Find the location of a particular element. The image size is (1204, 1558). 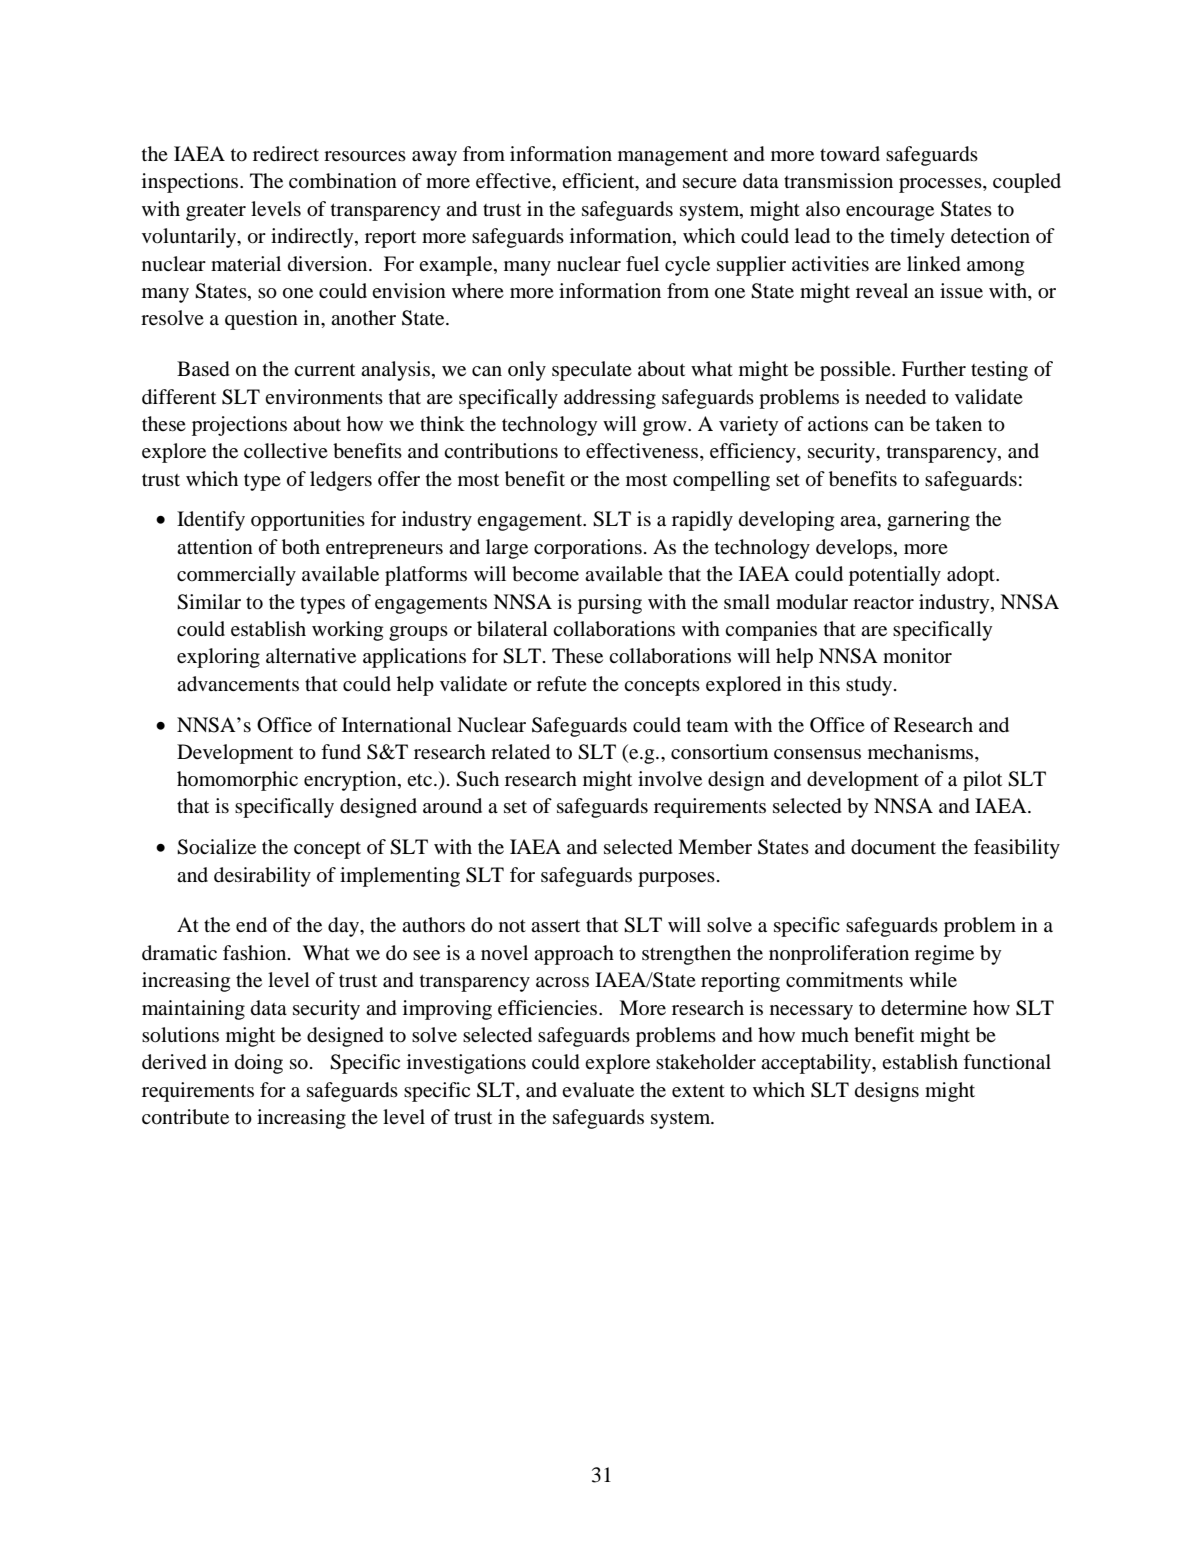

management is located at coordinates (673, 157).
